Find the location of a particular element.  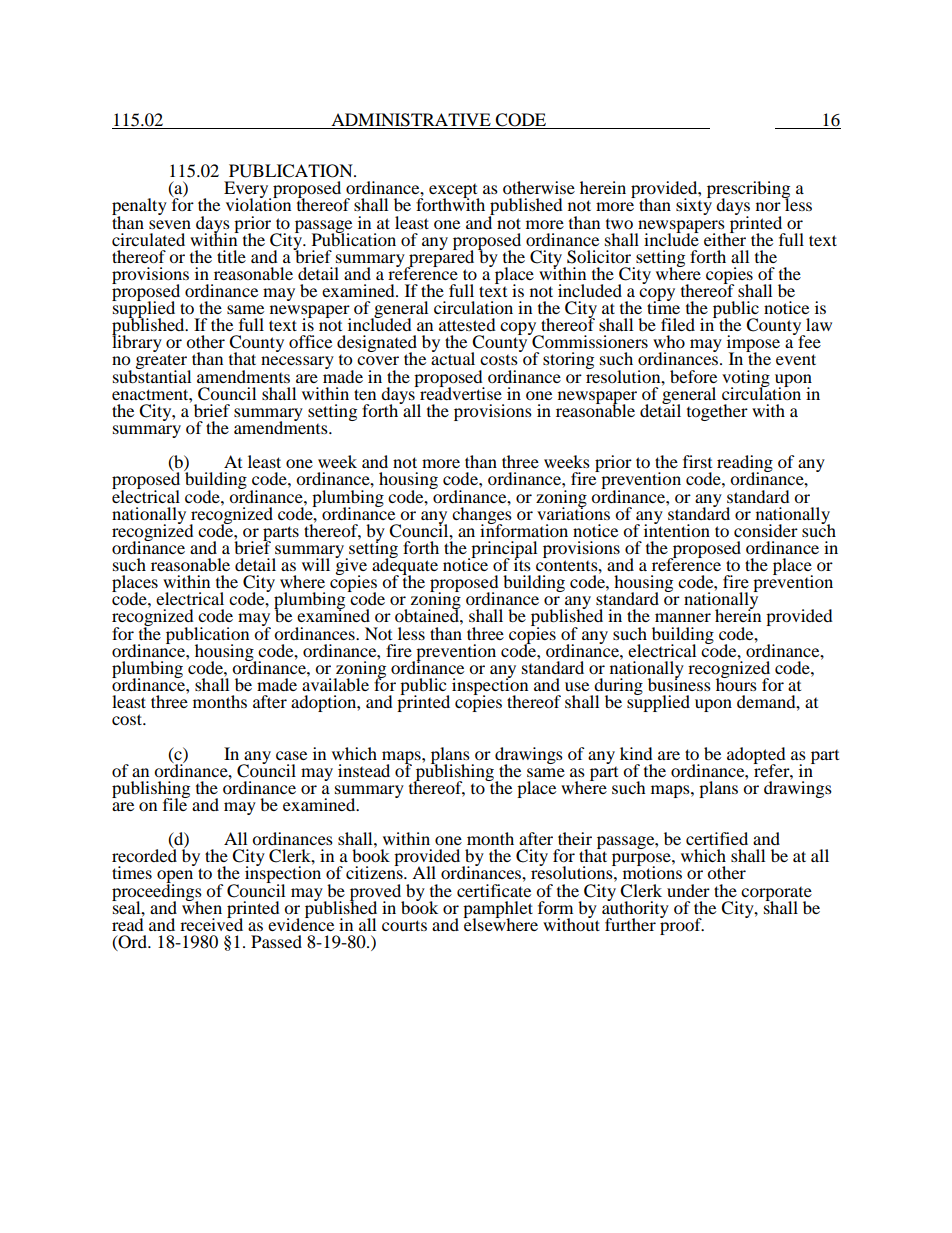

impose is located at coordinates (753, 345).
